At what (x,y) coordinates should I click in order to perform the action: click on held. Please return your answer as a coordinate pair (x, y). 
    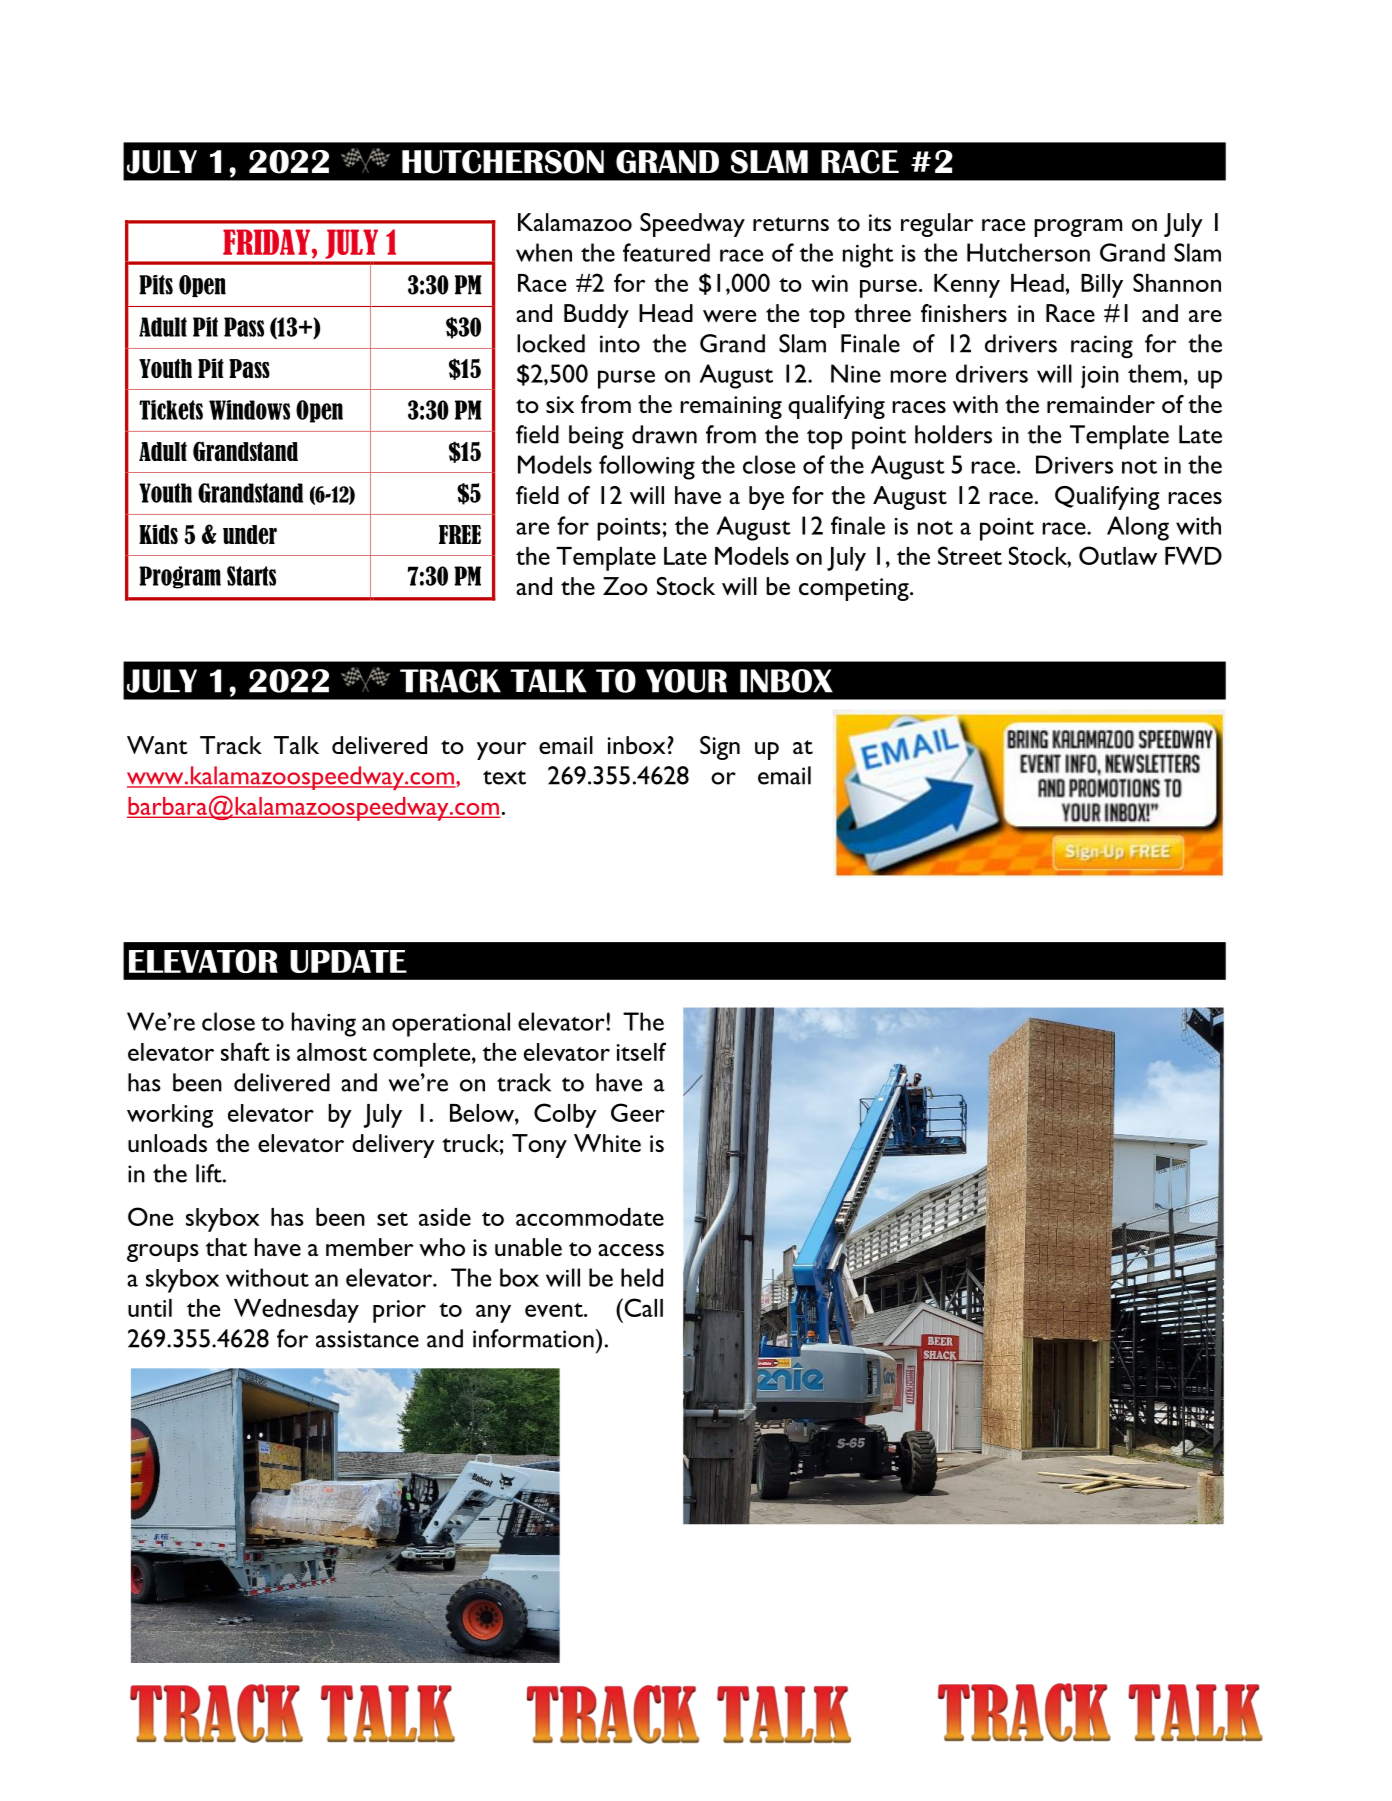
    Looking at the image, I should click on (642, 1277).
